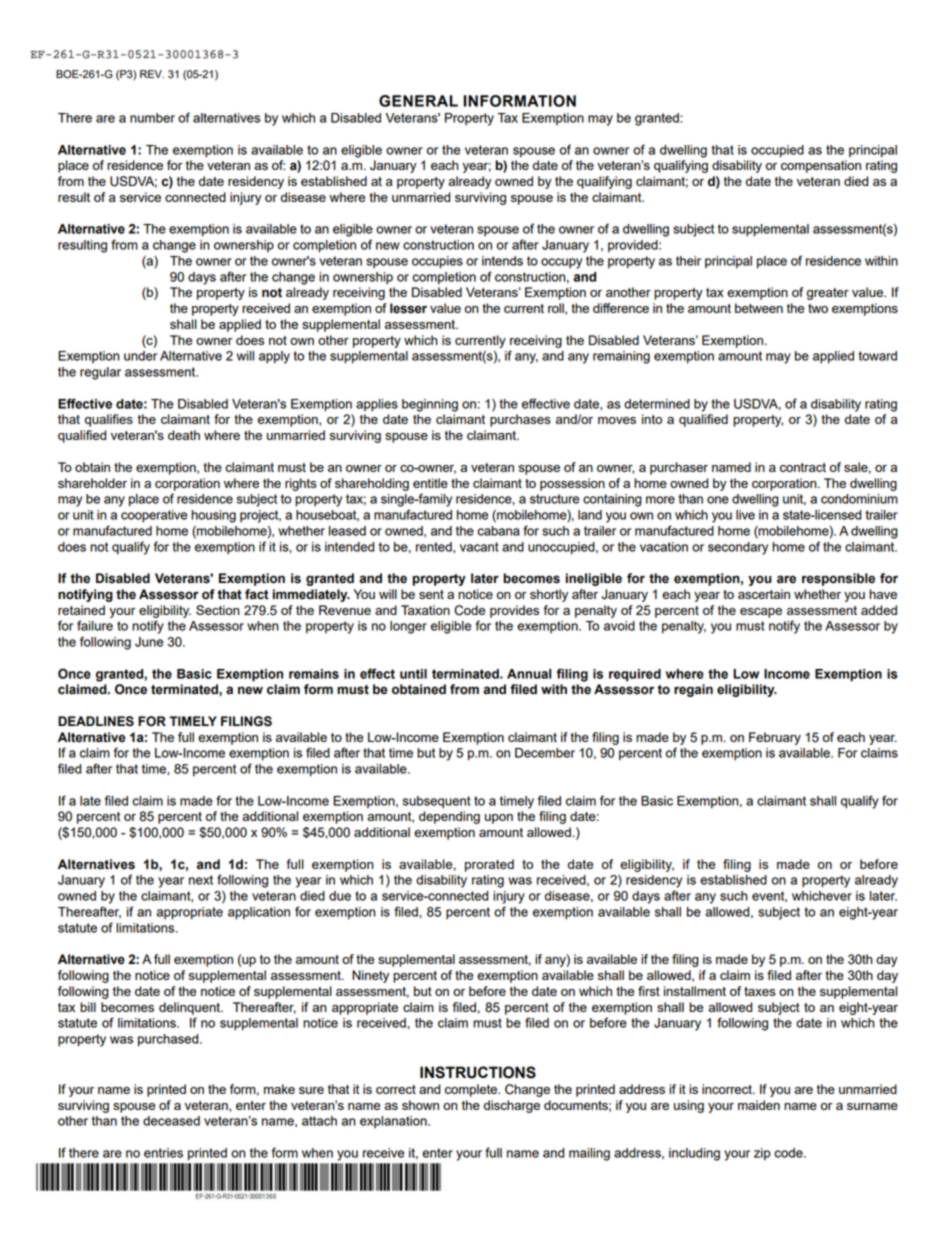 The width and height of the screenshot is (952, 1233). I want to click on GENERAL, so click(418, 101).
